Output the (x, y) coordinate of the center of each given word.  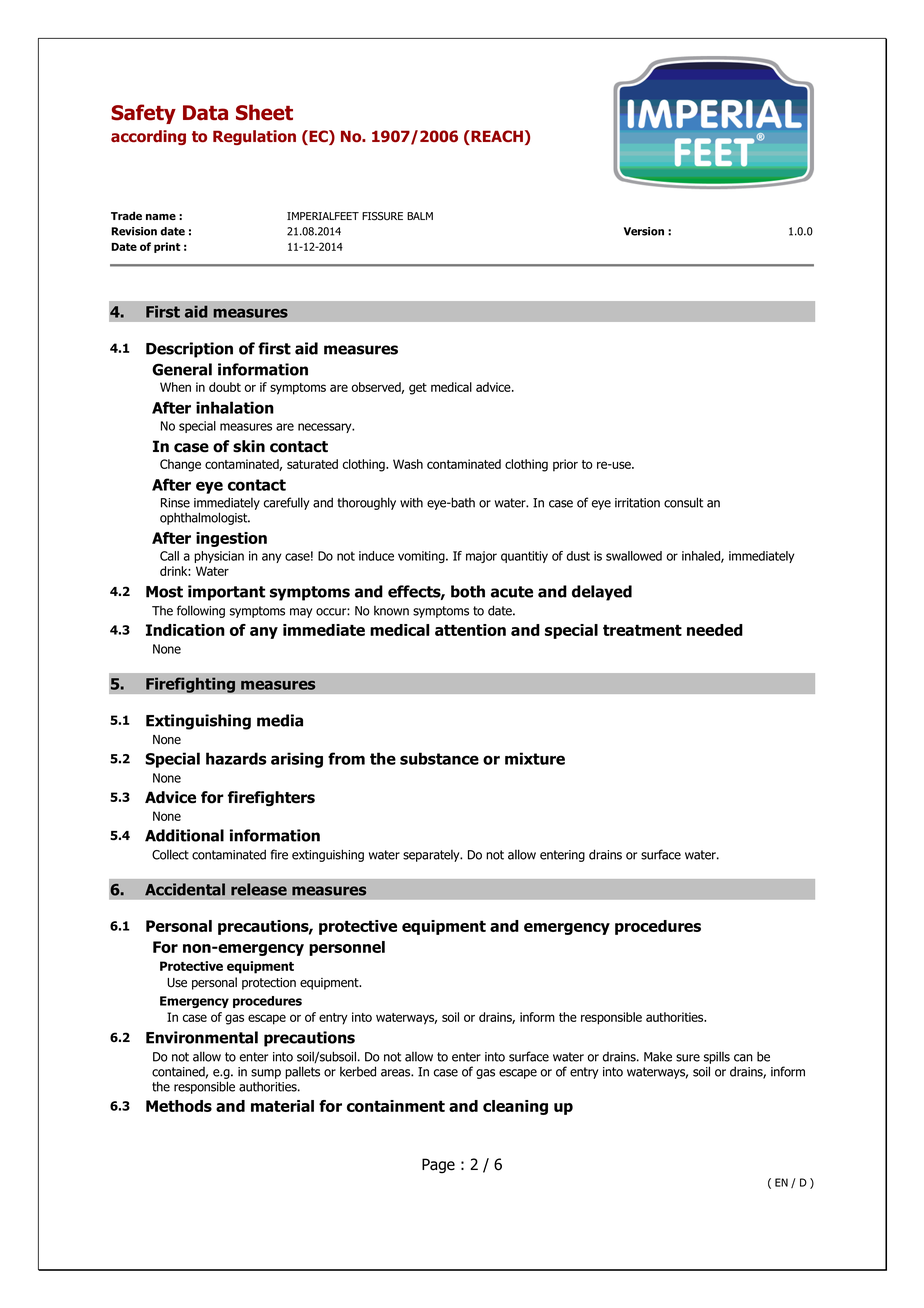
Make (658, 1057)
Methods (179, 1106)
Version (644, 231)
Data (205, 113)
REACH (496, 137)
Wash (408, 464)
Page (438, 1166)
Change (180, 465)
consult (683, 502)
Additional (184, 835)
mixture (535, 758)
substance (439, 758)
